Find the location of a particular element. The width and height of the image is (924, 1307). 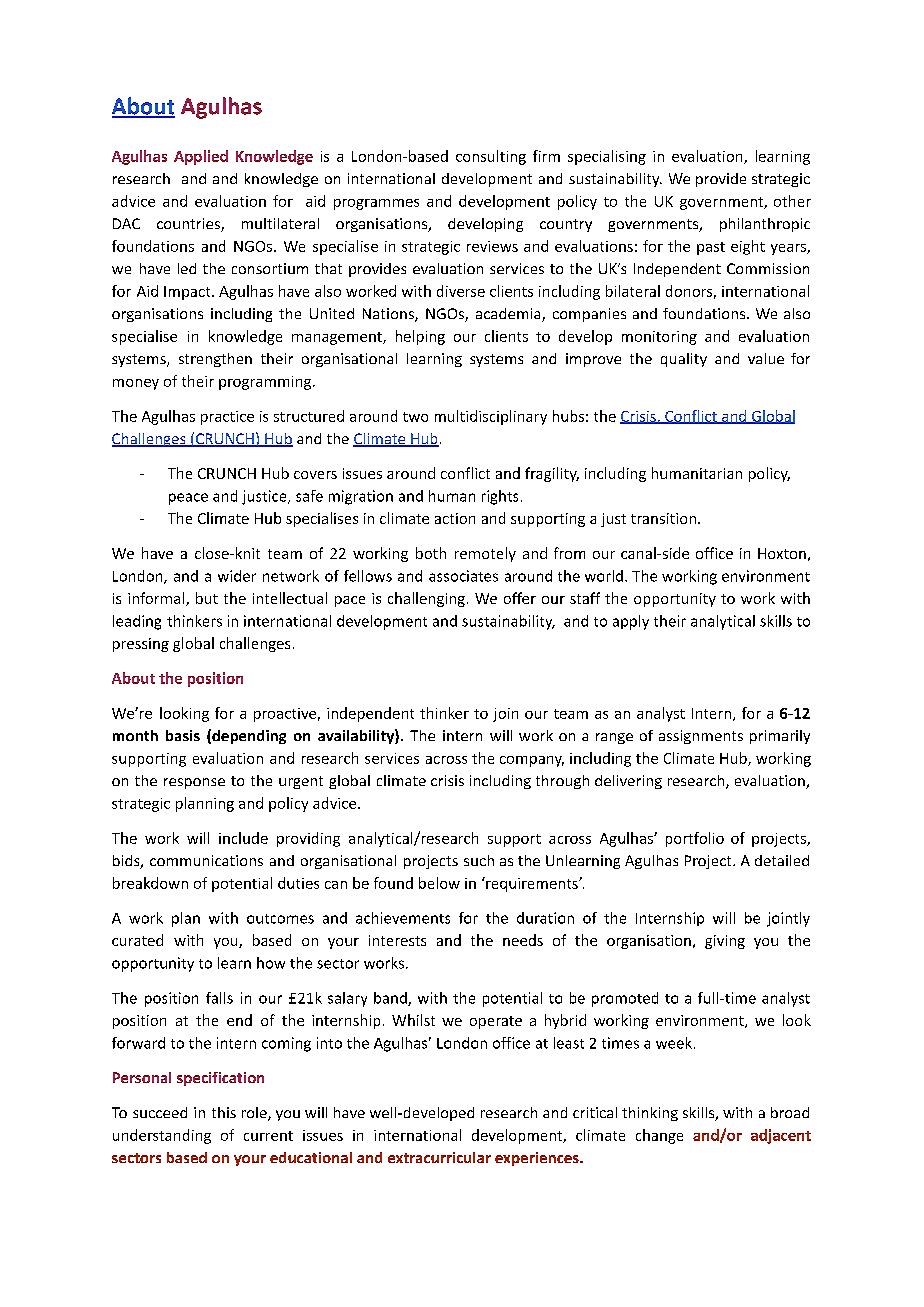

giving is located at coordinates (725, 942).
